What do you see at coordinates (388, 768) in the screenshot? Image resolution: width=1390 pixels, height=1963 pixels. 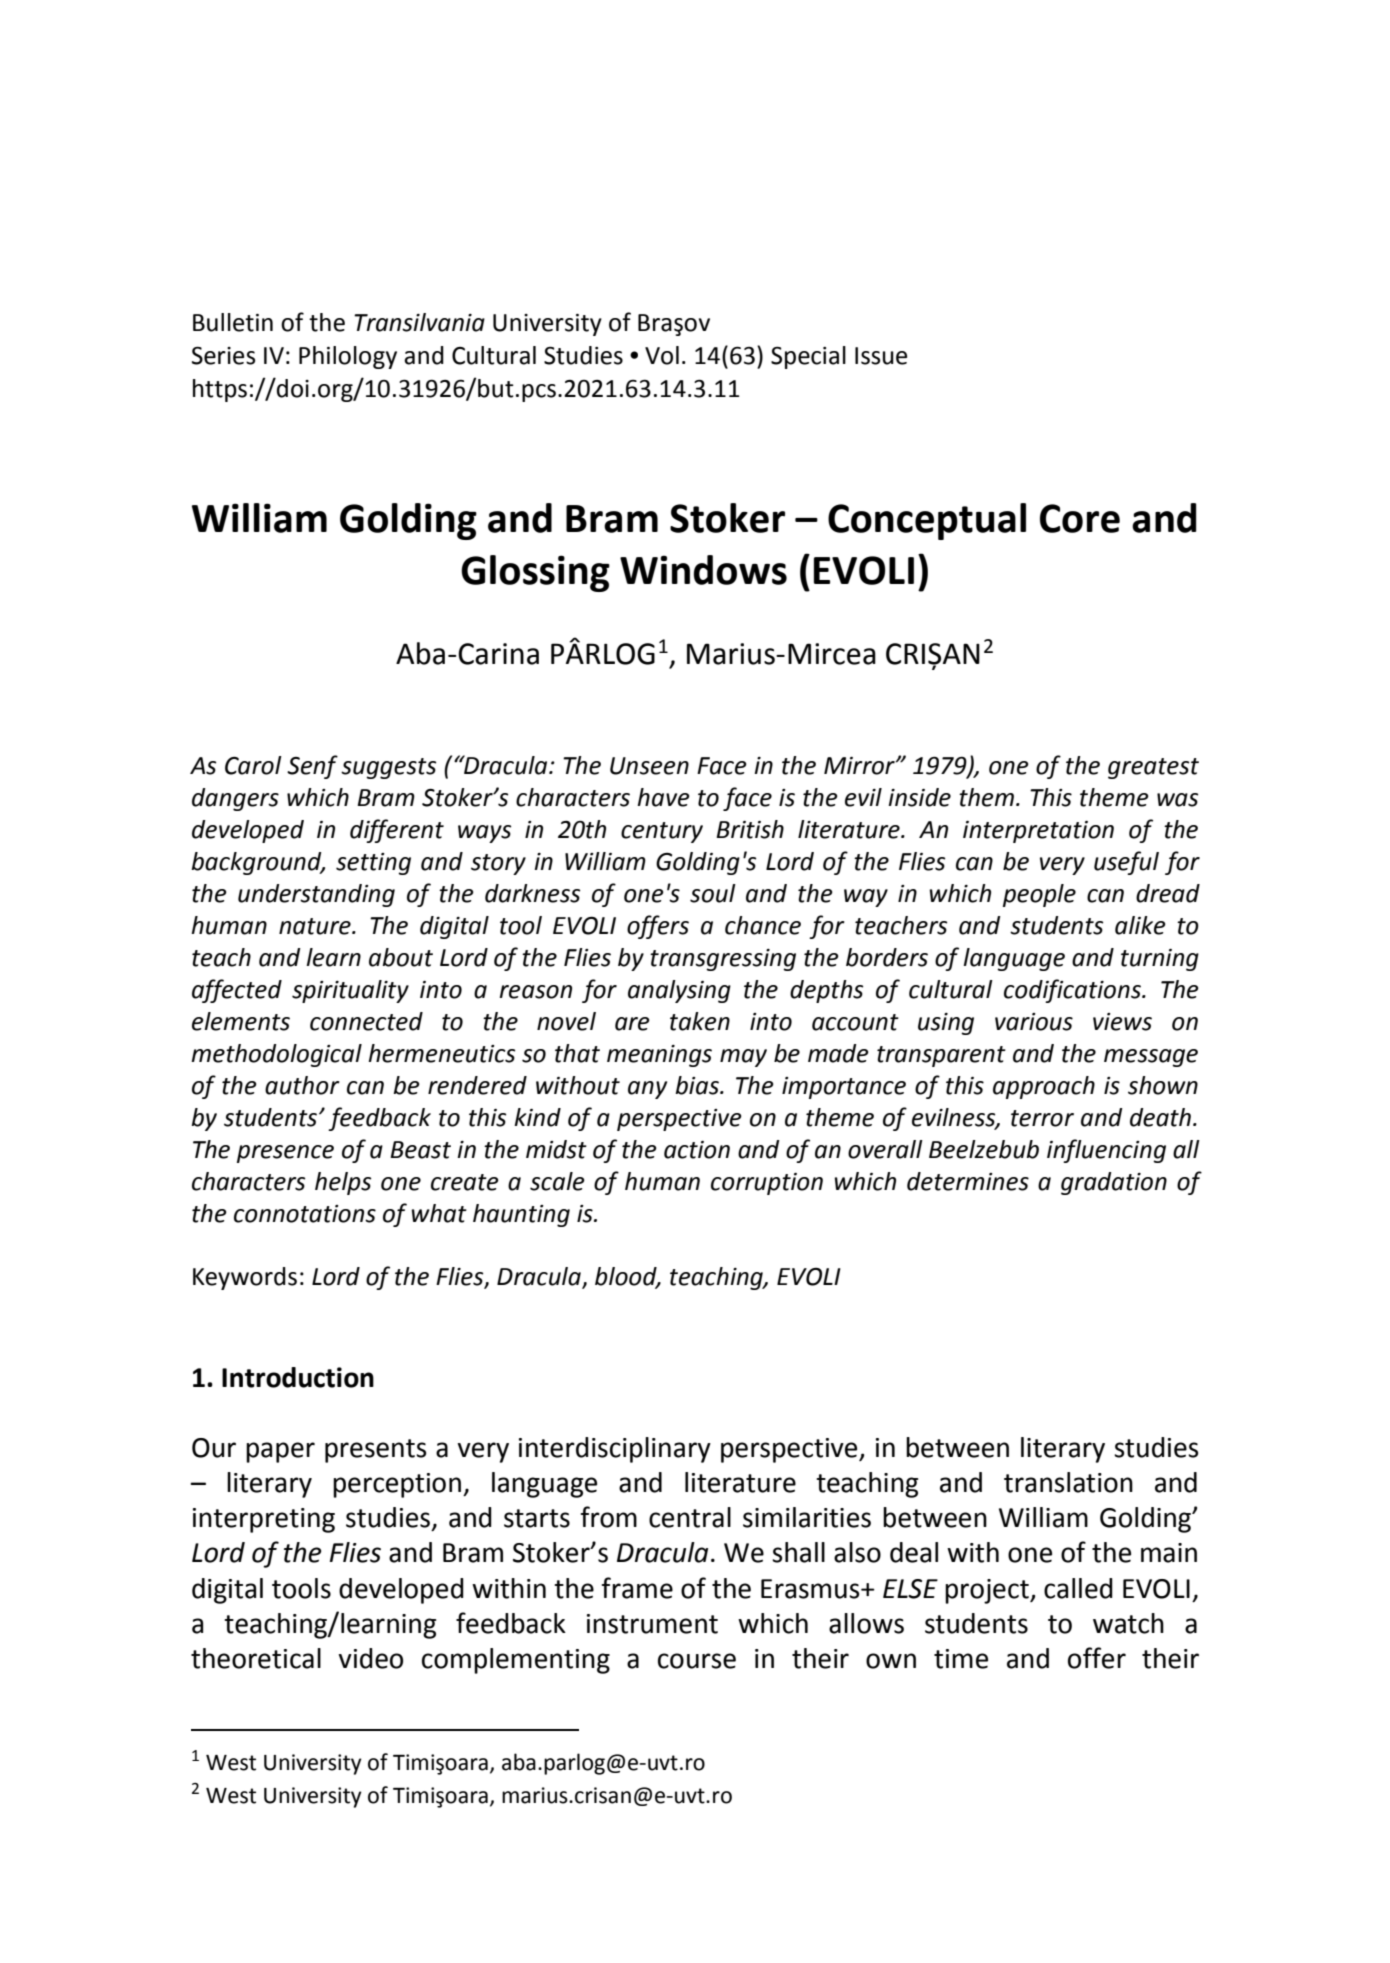 I see `suggests` at bounding box center [388, 768].
